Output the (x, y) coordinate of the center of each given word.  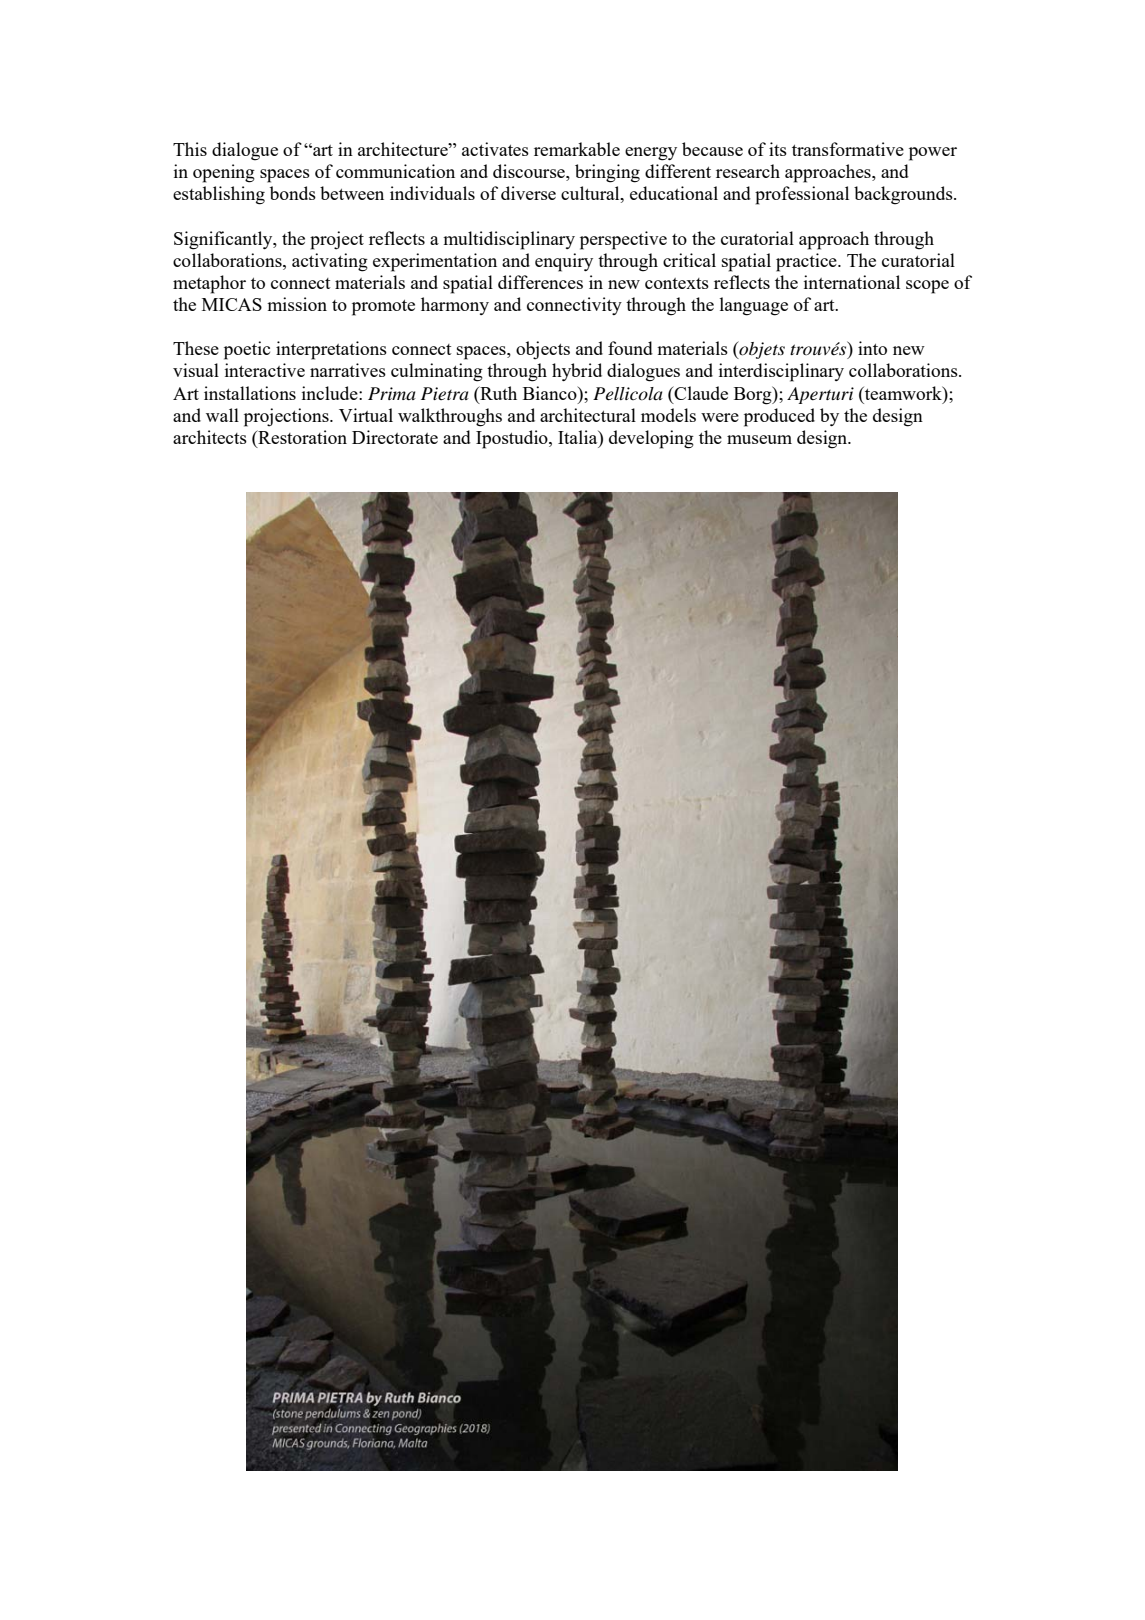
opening (224, 173)
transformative (848, 149)
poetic (247, 350)
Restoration (301, 437)
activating (330, 262)
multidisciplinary (509, 240)
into (872, 348)
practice (807, 262)
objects (543, 350)
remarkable (577, 149)
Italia (579, 437)
